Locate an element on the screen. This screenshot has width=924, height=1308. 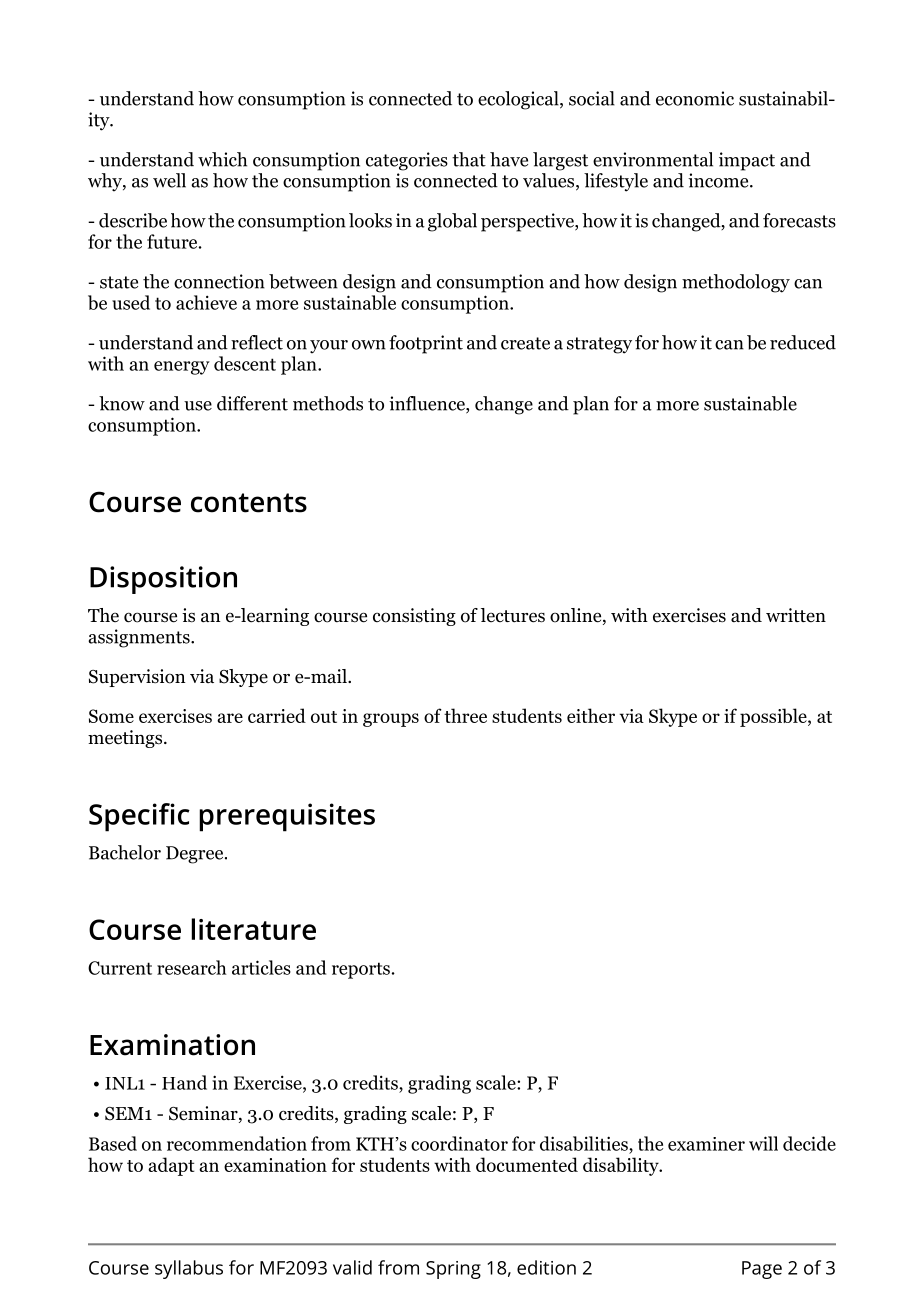
research is located at coordinates (192, 967).
